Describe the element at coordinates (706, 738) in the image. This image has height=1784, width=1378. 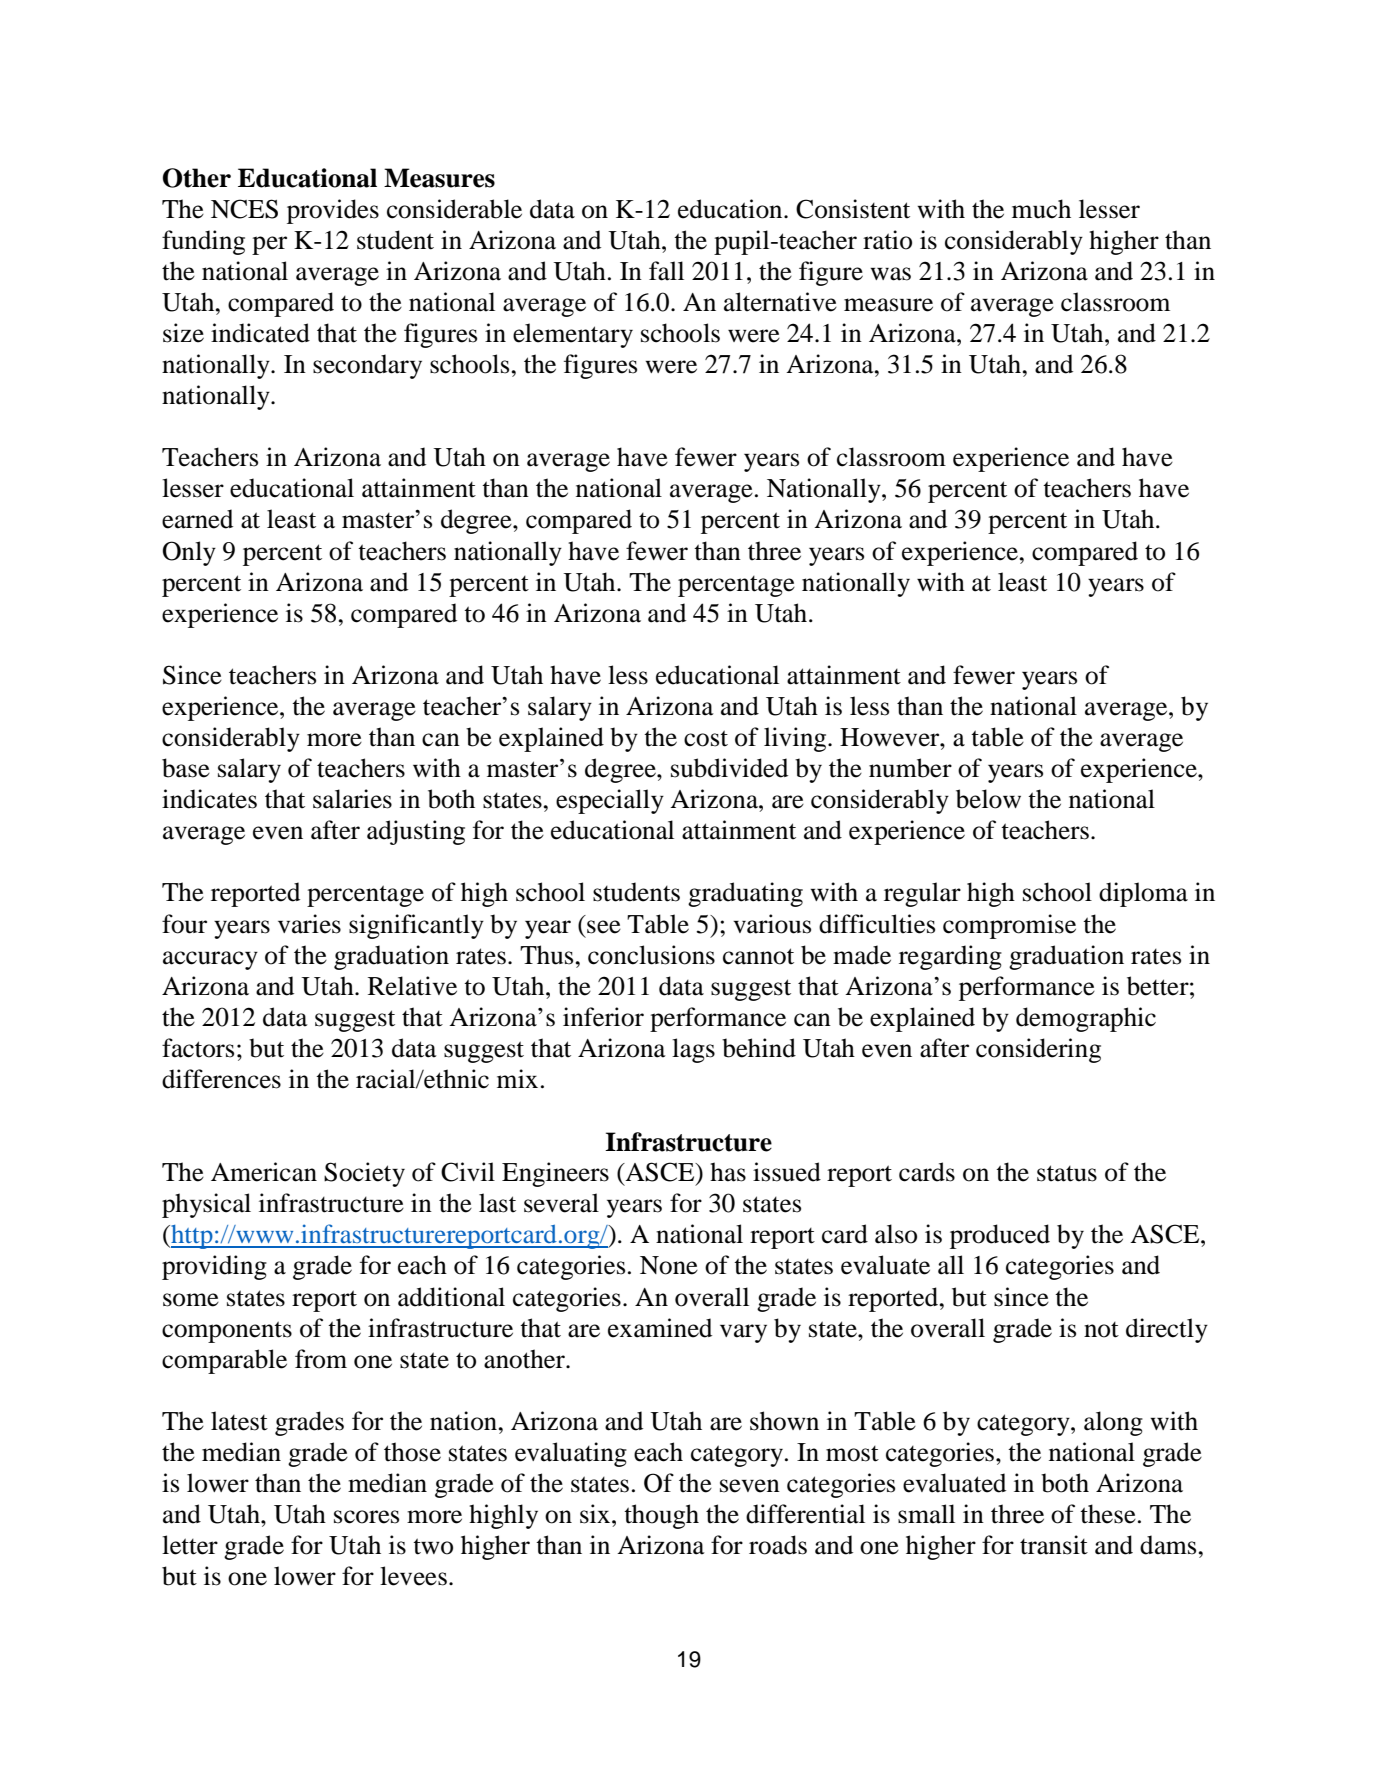
I see `cost` at that location.
